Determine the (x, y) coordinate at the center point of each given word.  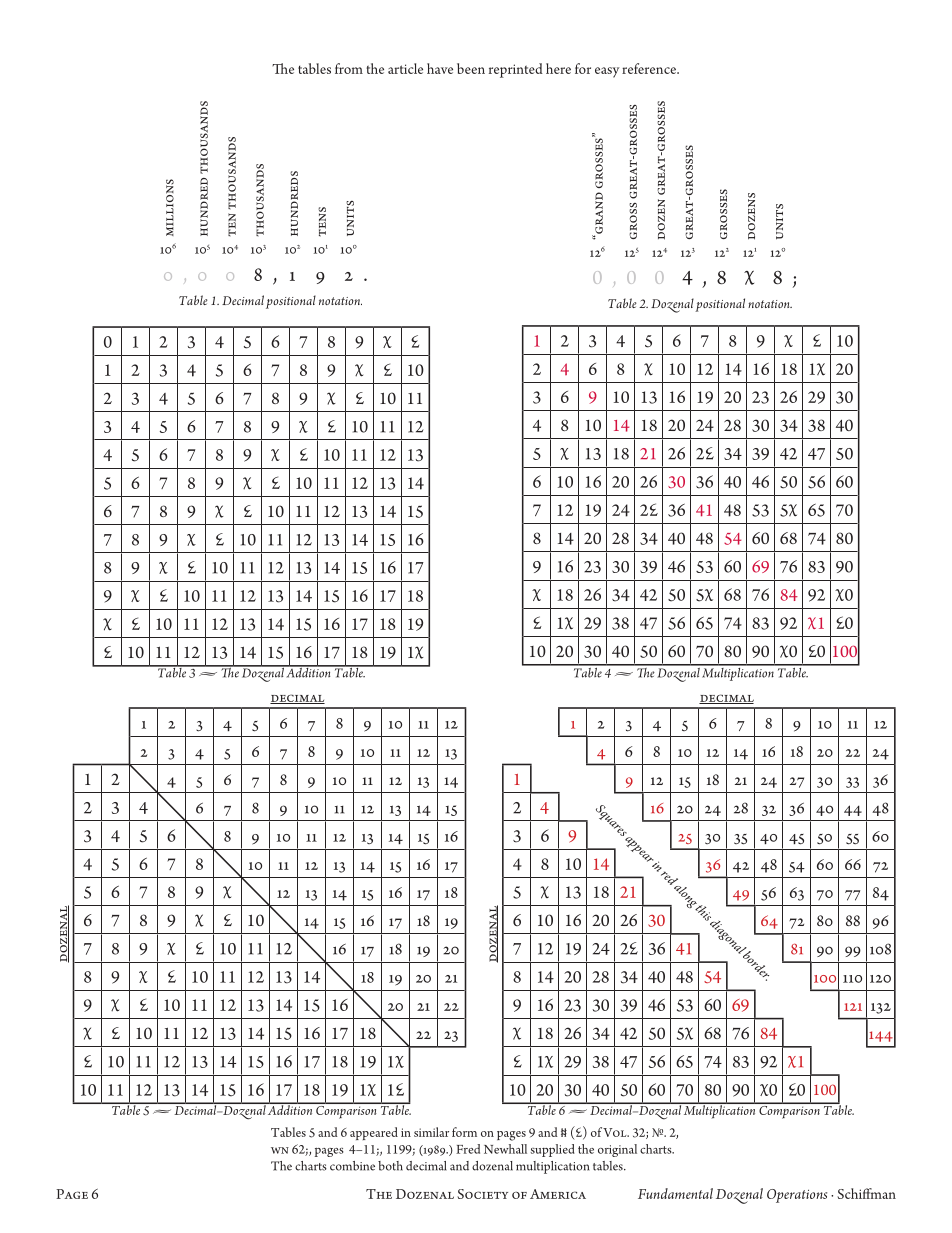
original (617, 1150)
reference (650, 68)
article (405, 68)
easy (607, 72)
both (390, 1166)
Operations (797, 1196)
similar (431, 1132)
